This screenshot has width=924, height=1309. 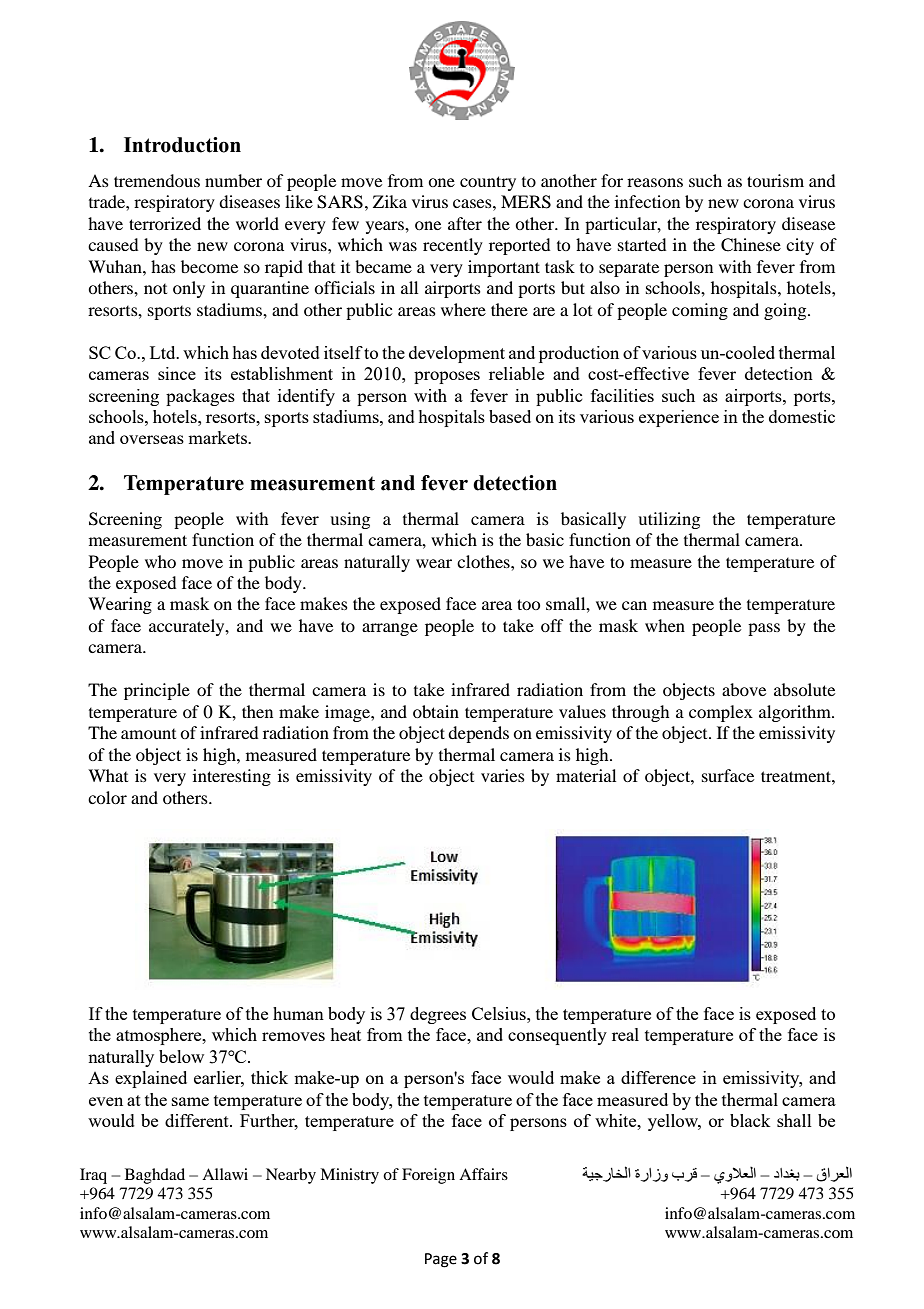 What do you see at coordinates (157, 691) in the screenshot?
I see `principle` at bounding box center [157, 691].
